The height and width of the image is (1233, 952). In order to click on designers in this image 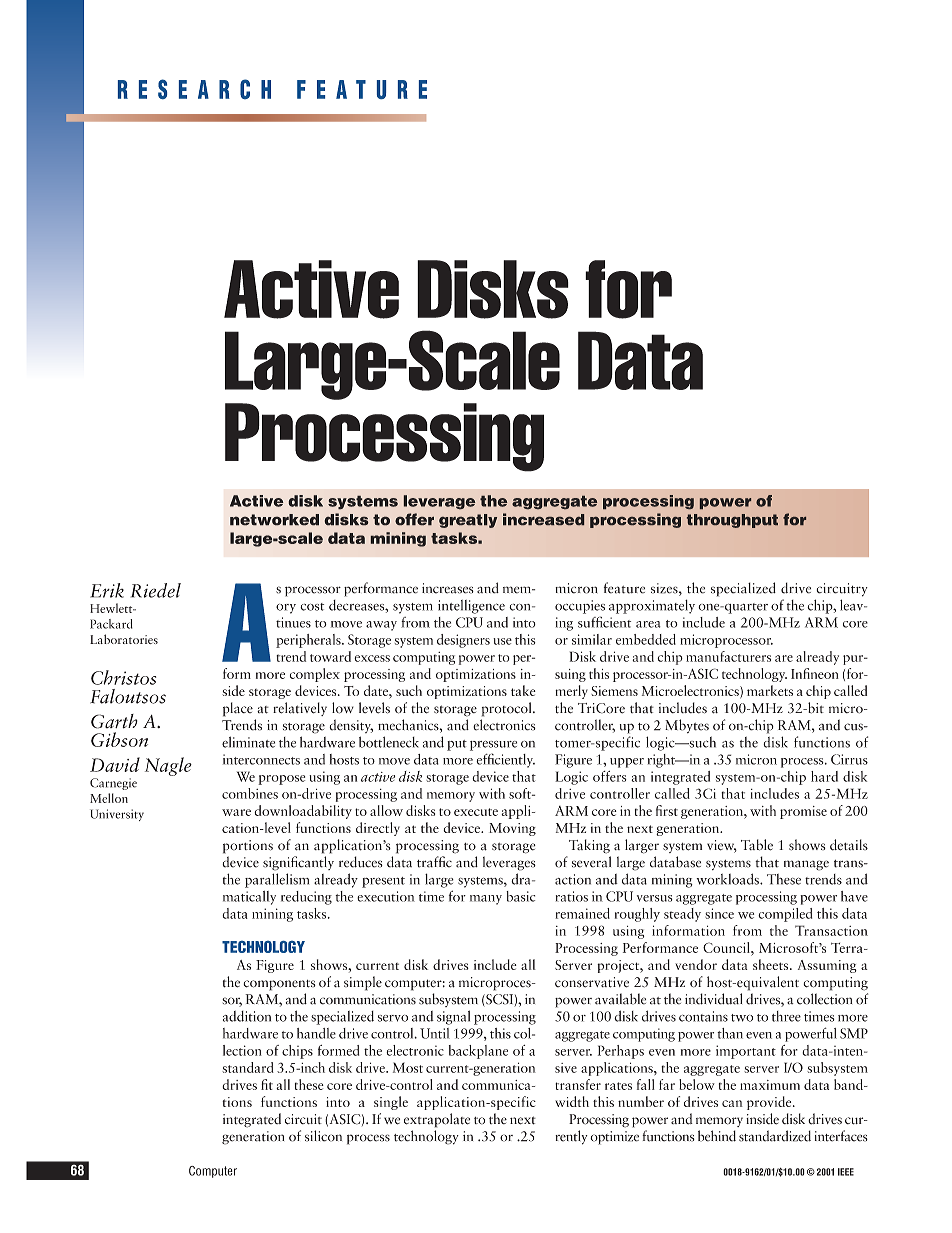, I will do `click(463, 641)`.
